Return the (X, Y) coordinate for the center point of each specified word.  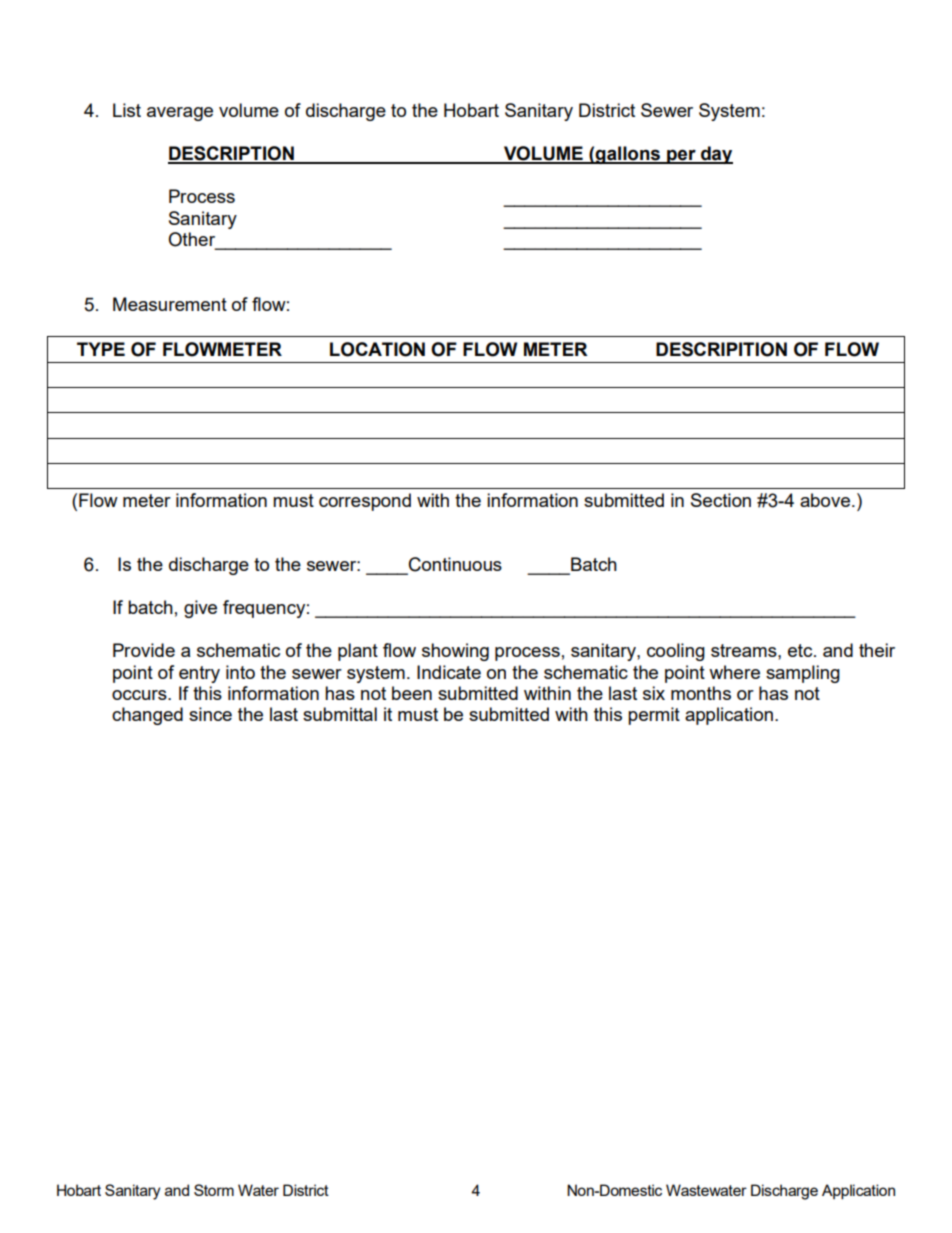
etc (801, 650)
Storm (214, 1190)
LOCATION (377, 349)
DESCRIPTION (232, 154)
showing (455, 652)
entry (199, 674)
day (716, 155)
